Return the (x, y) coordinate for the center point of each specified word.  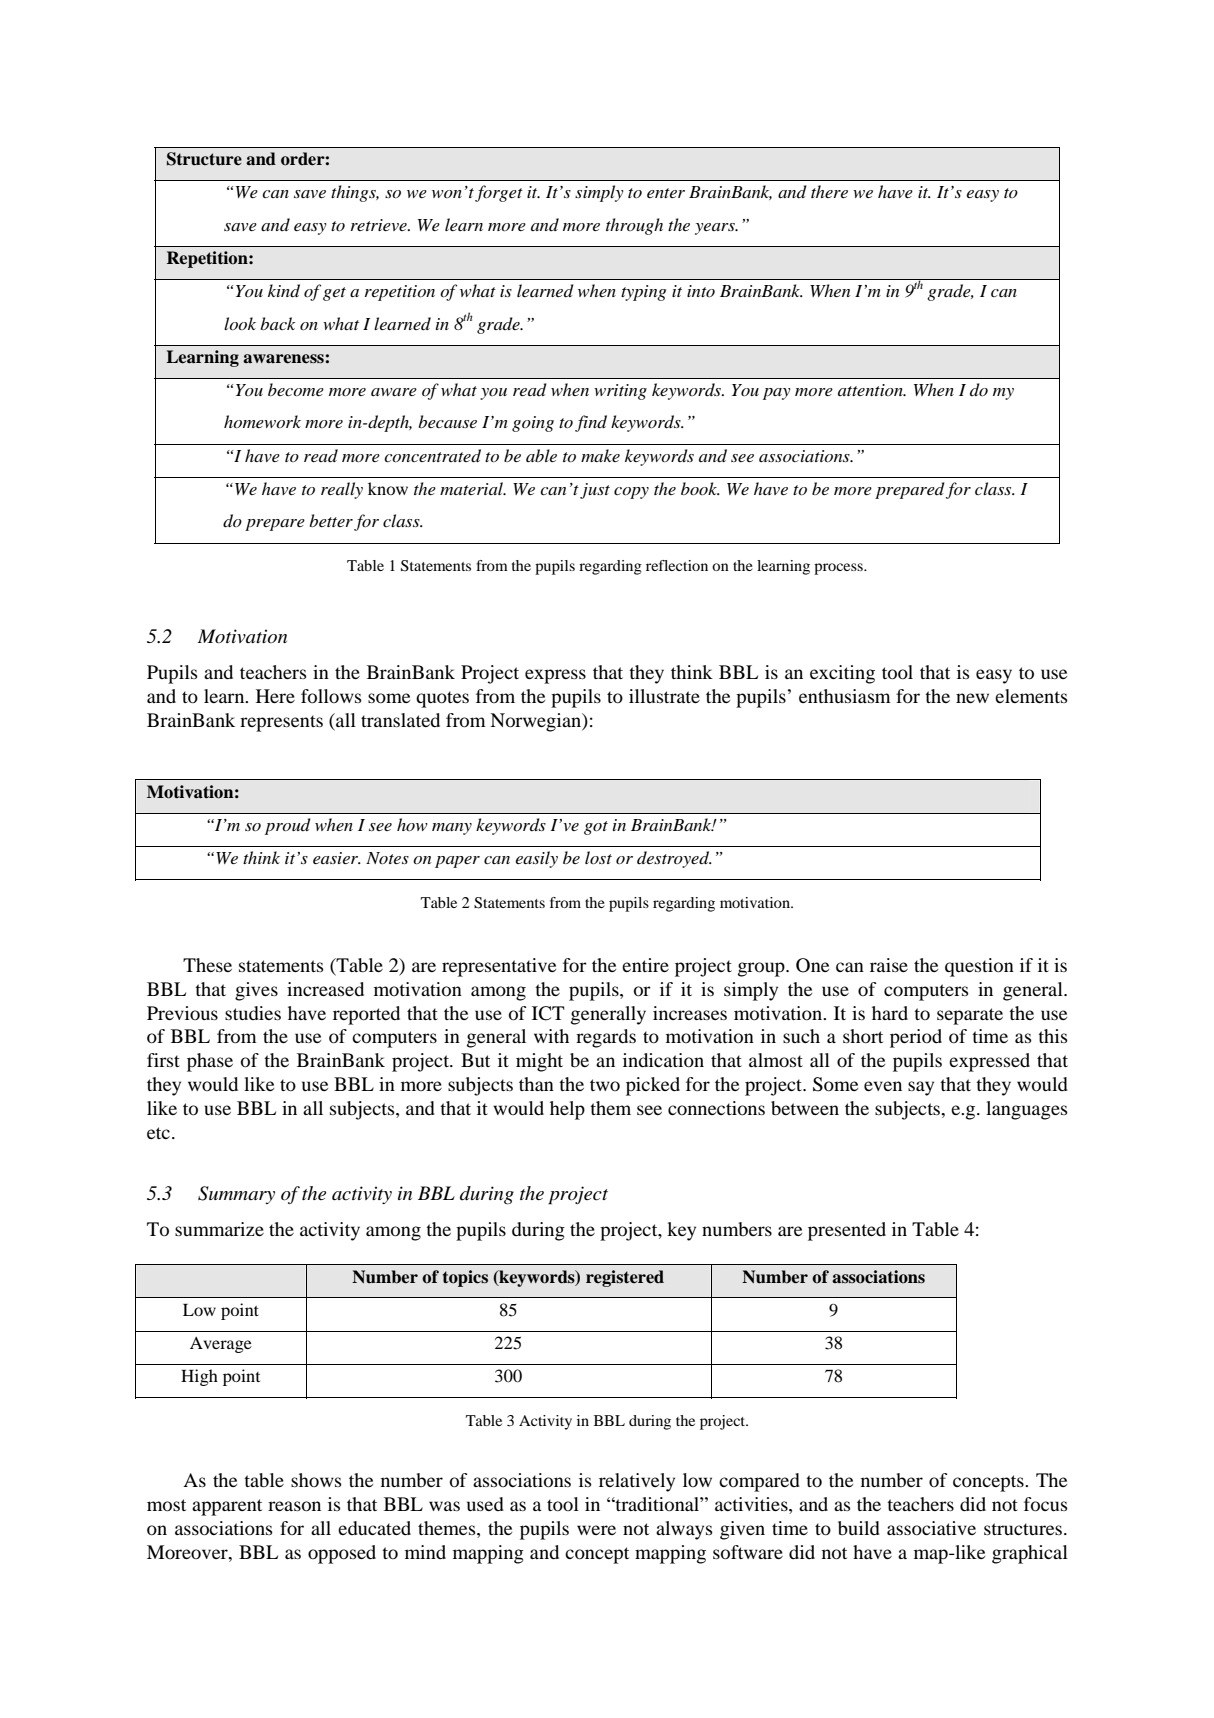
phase (210, 1062)
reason (294, 1506)
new (972, 698)
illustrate (664, 696)
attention (871, 390)
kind (284, 291)
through (634, 226)
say (921, 1088)
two (605, 1085)
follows (331, 696)
